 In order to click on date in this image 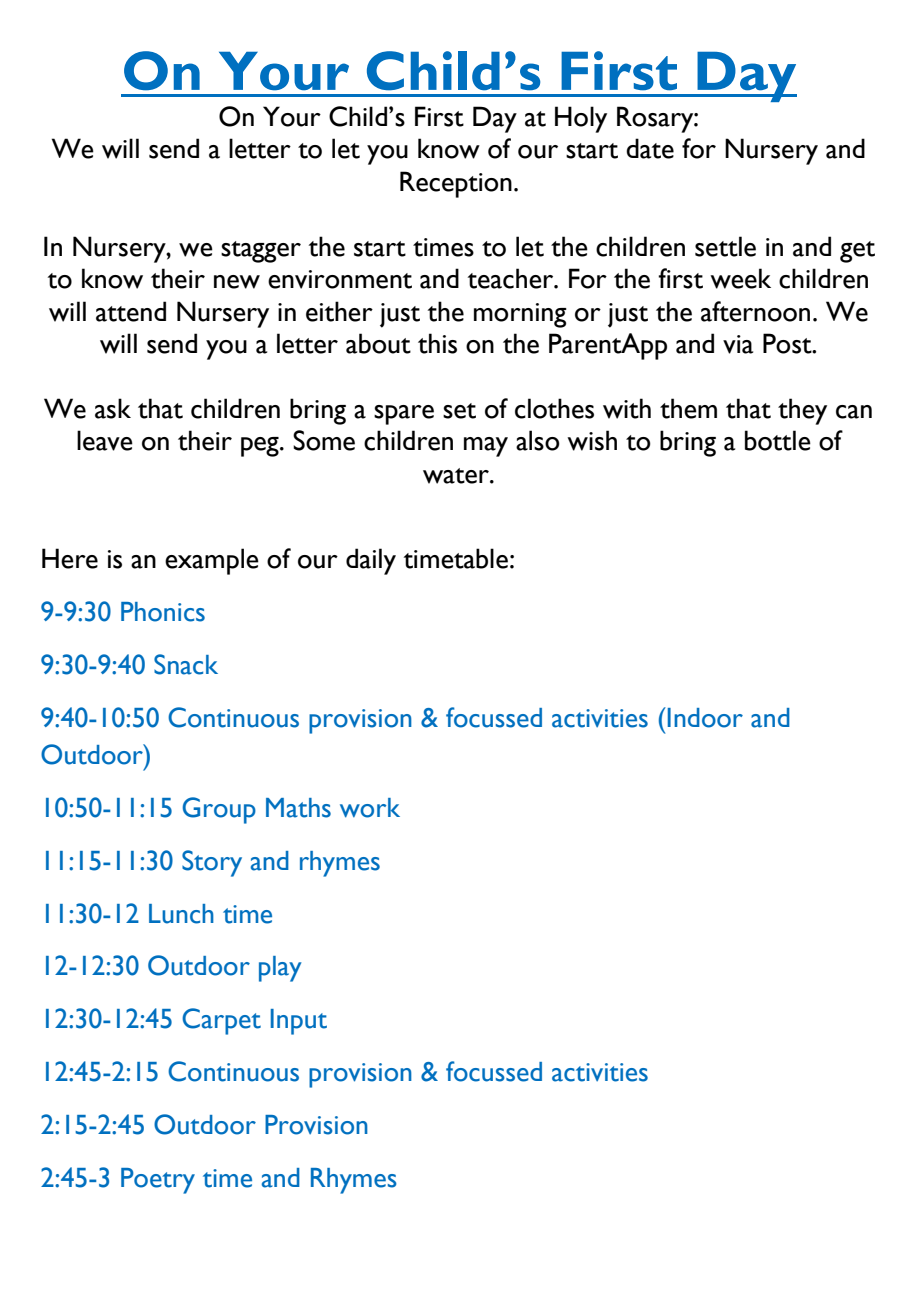, I will do `click(650, 148)`.
